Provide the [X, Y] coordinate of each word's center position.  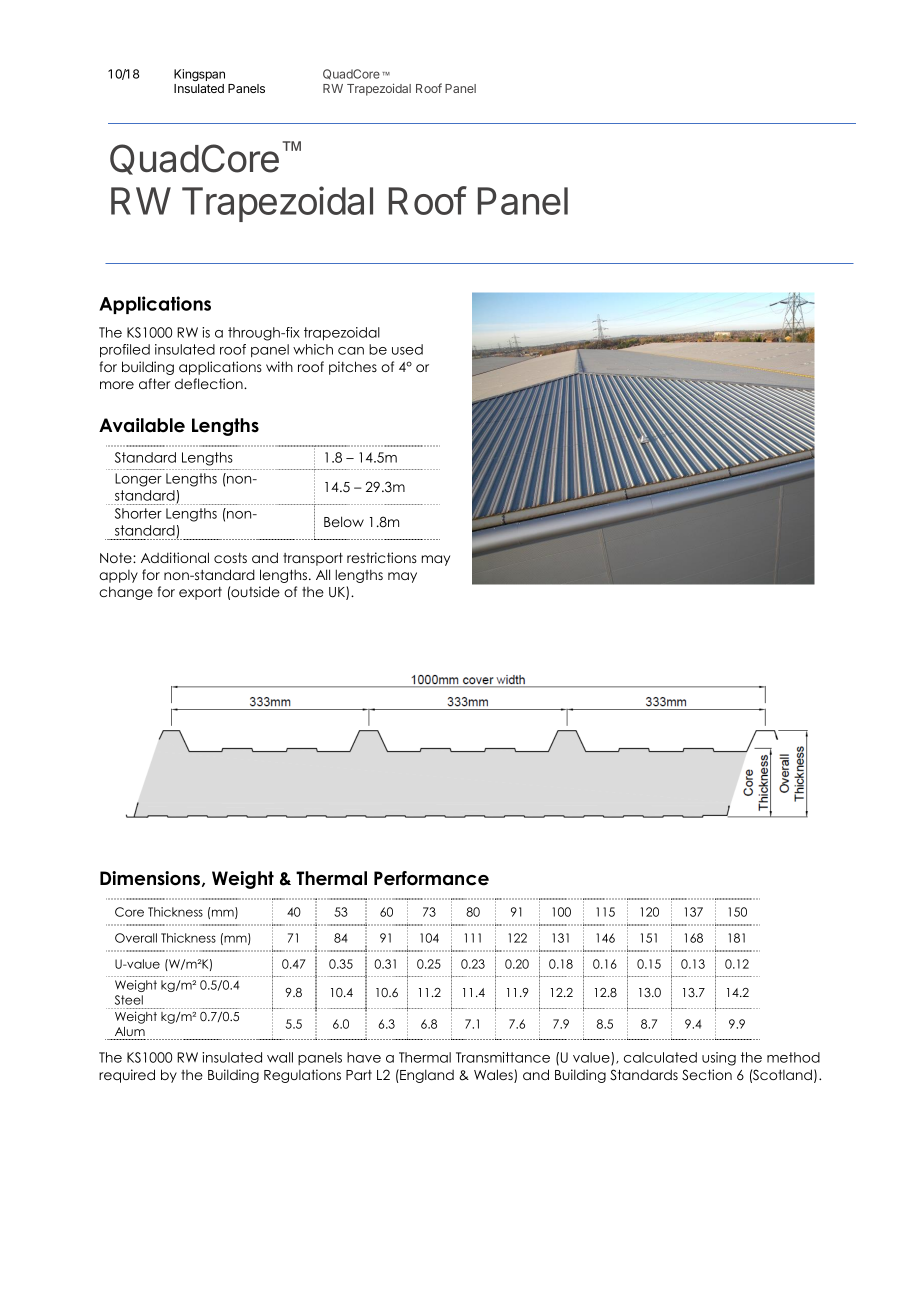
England [426, 1076]
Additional [175, 557]
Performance [431, 878]
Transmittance [503, 1057]
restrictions [382, 557]
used [407, 349]
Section [707, 1075]
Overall [136, 938]
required [127, 1076]
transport [313, 559]
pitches [353, 368]
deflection [210, 383]
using [719, 1059]
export [200, 593]
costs [230, 558]
